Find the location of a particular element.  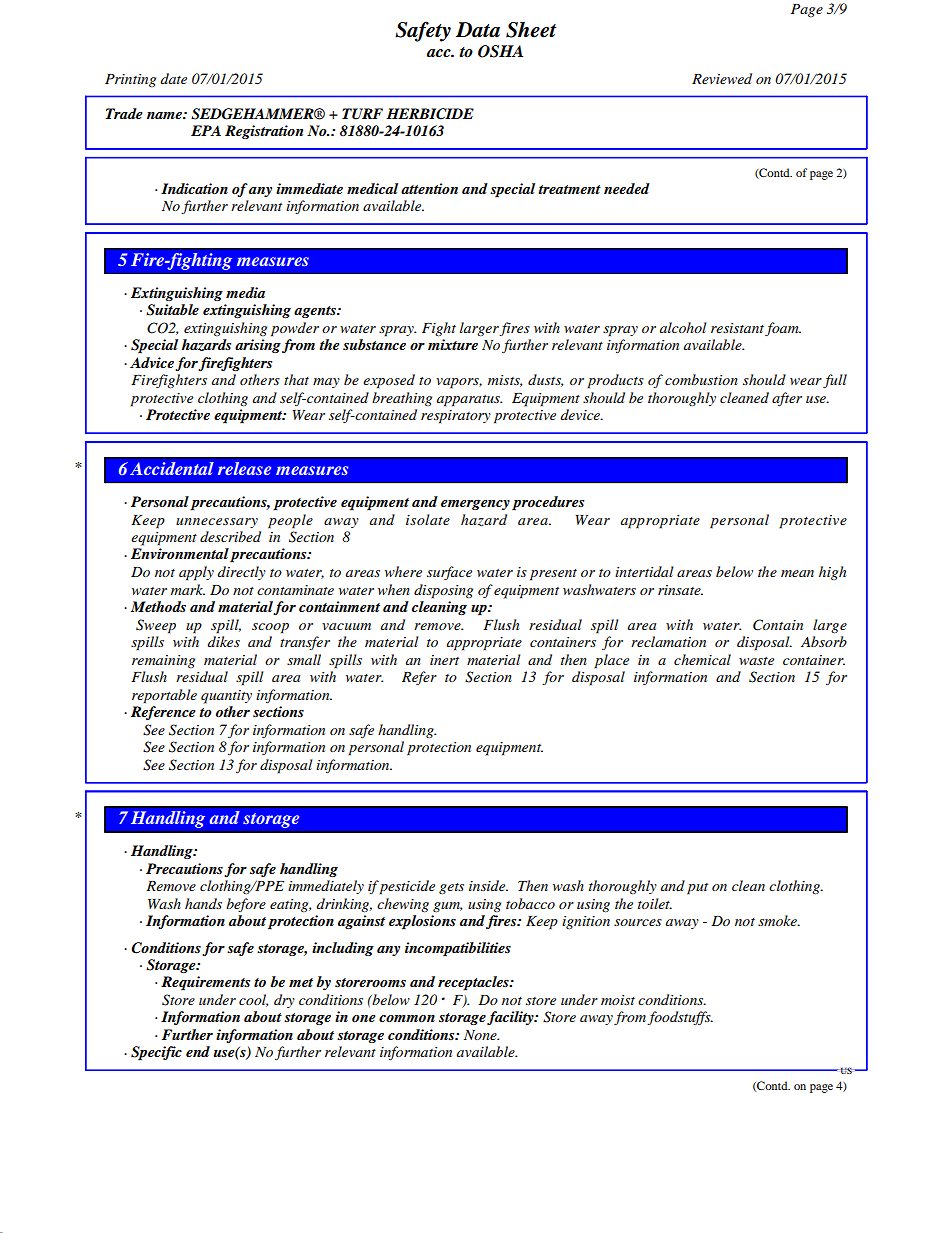

Reviewed is located at coordinates (722, 78).
